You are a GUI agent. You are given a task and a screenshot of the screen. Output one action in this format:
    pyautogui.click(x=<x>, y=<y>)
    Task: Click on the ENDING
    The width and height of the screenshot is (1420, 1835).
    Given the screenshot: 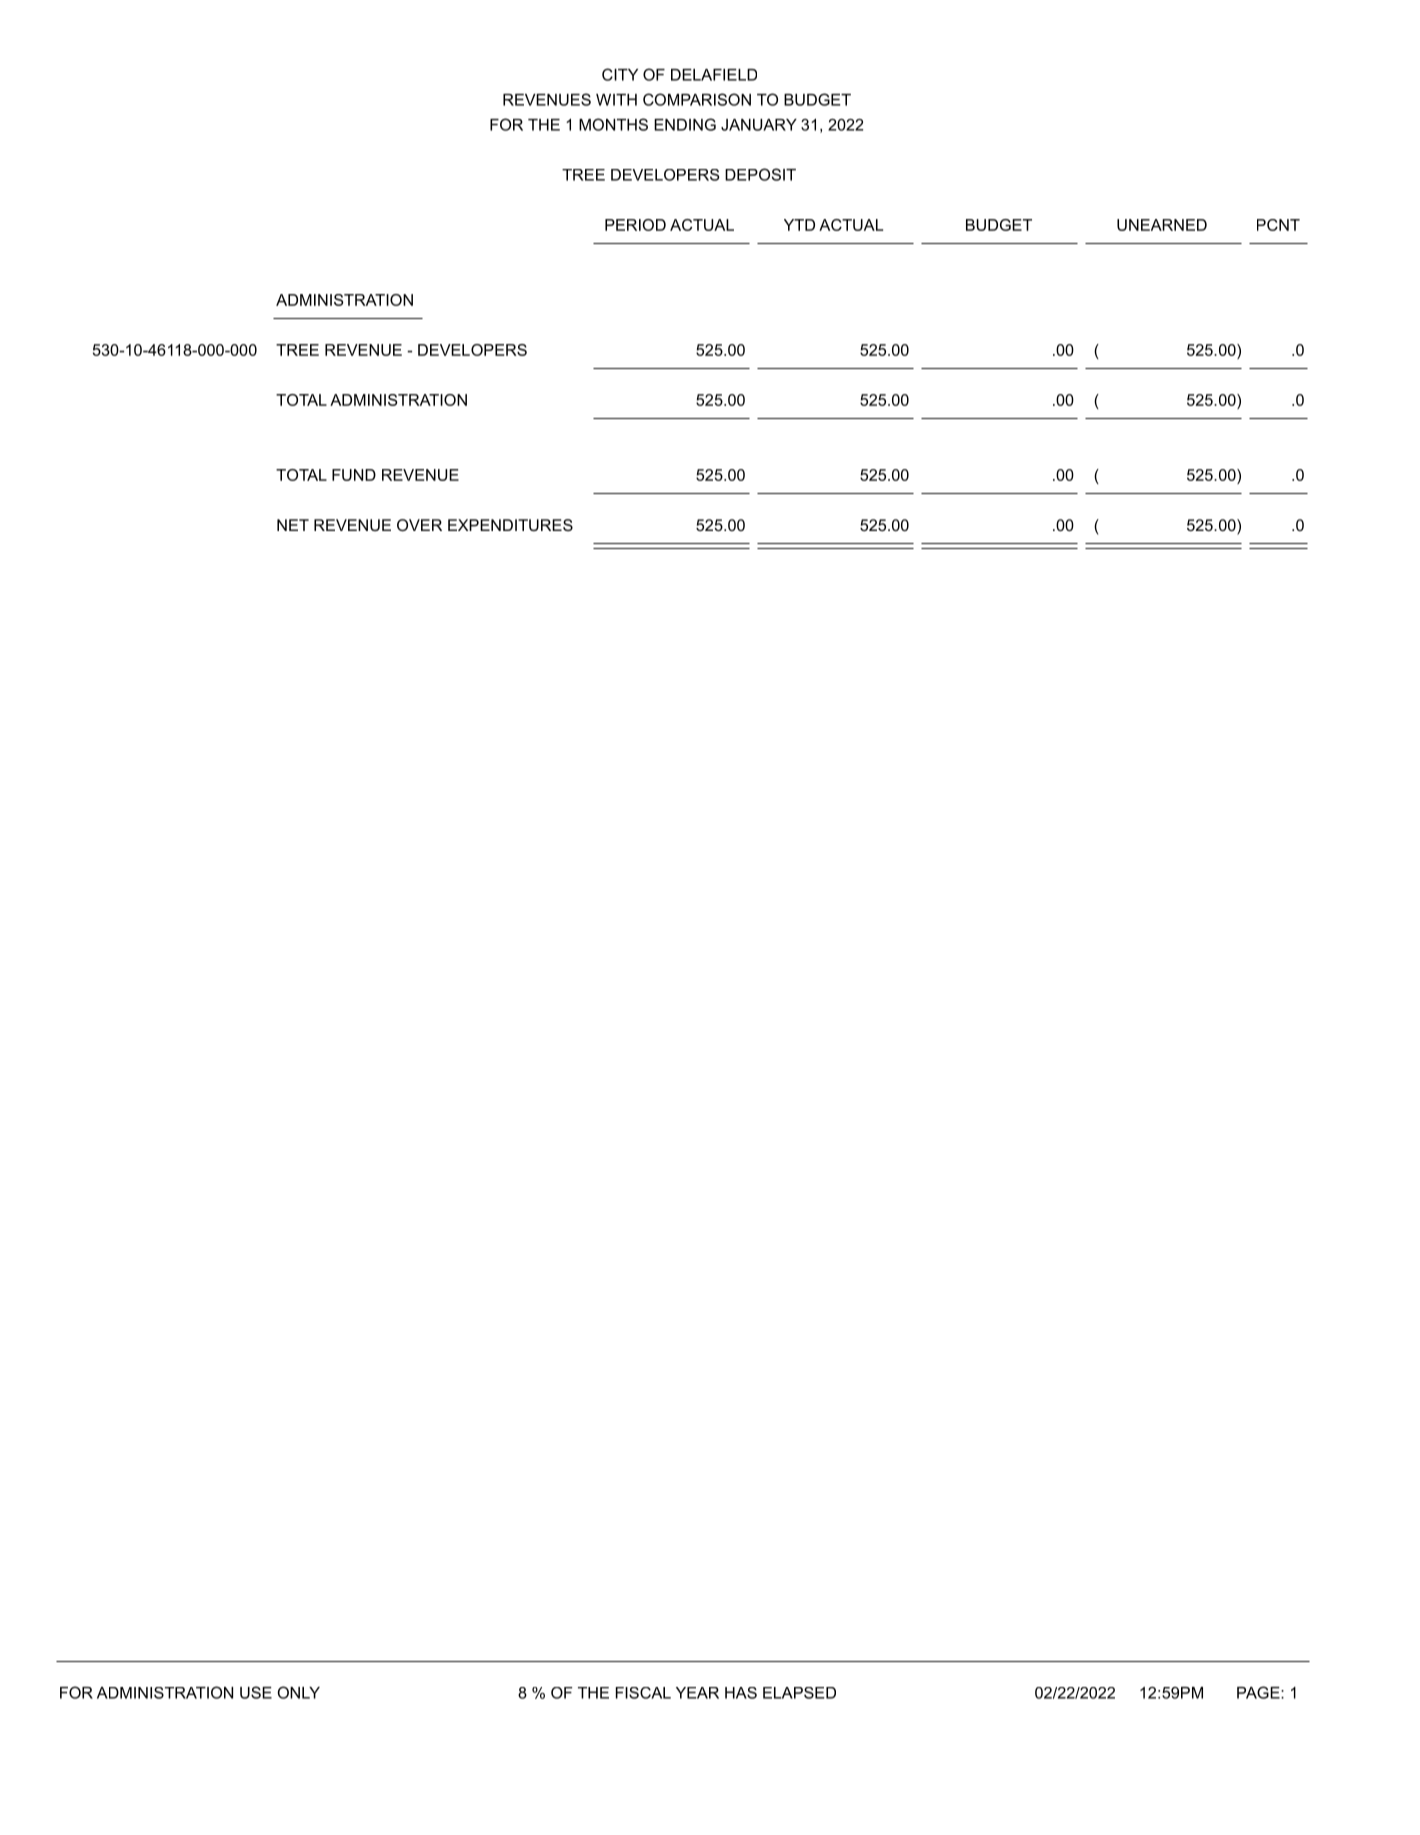 What is the action you would take?
    pyautogui.click(x=685, y=124)
